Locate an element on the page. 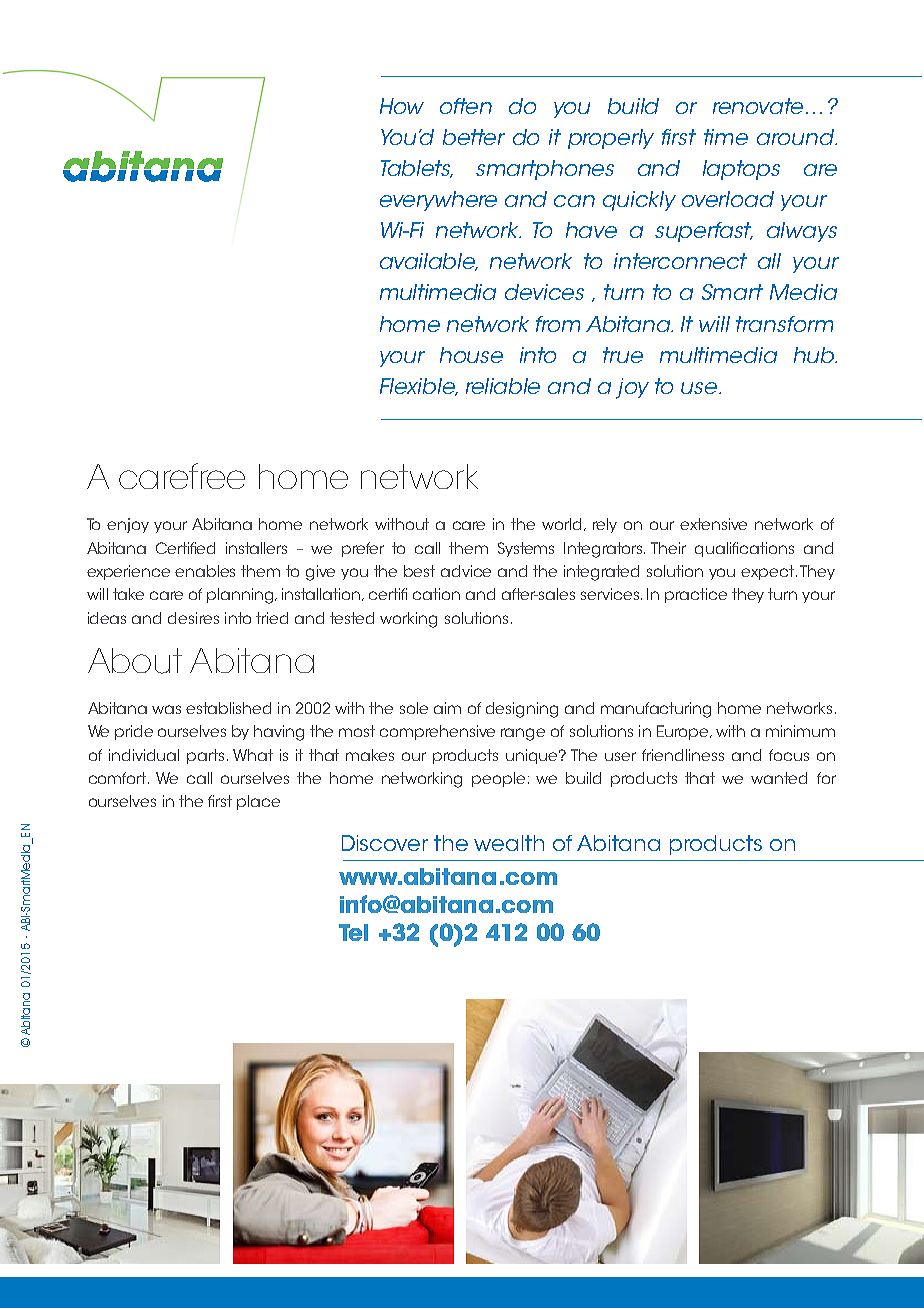 This image has width=924, height=1308. Flexible is located at coordinates (419, 387).
